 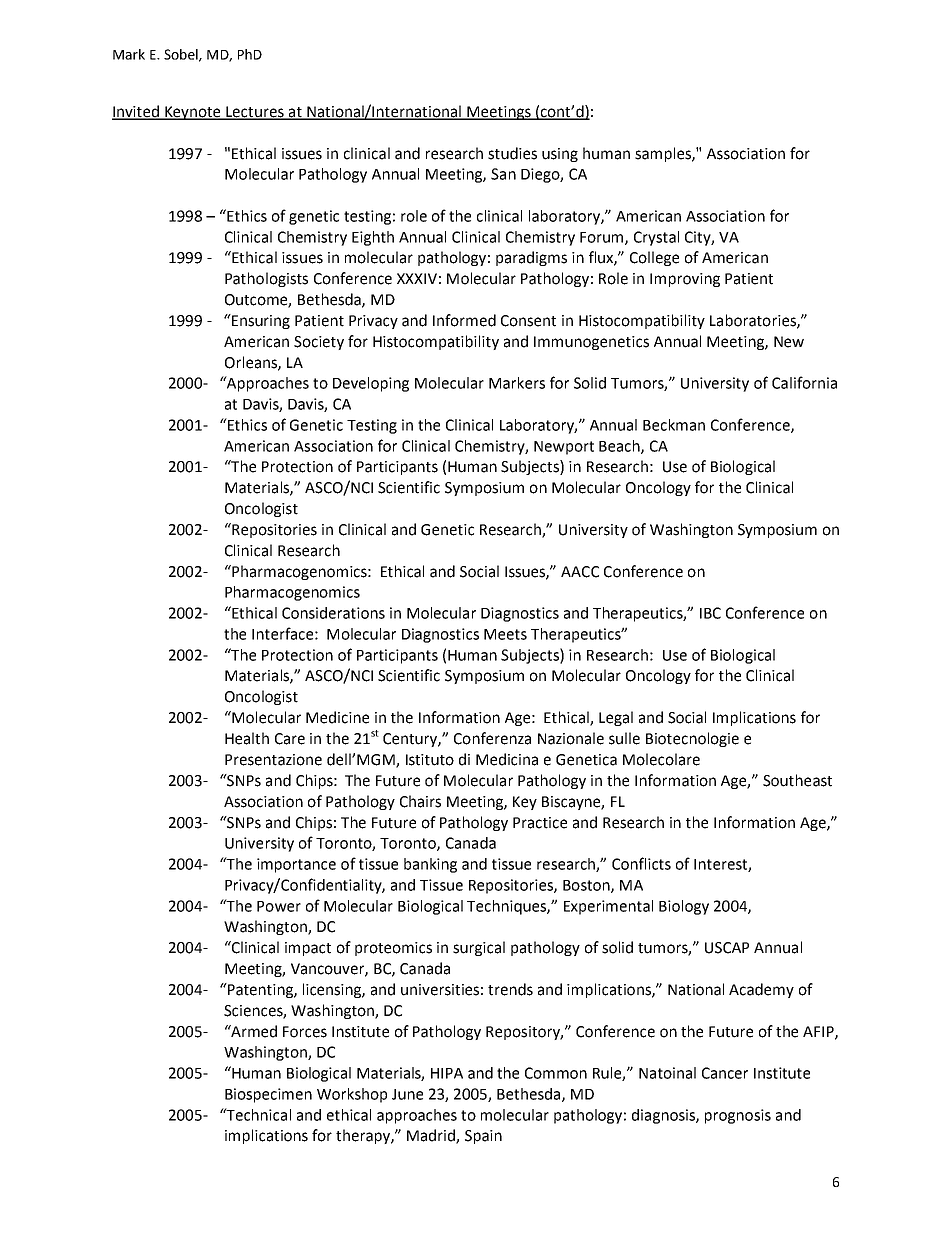 What do you see at coordinates (260, 321) in the document?
I see `Ensuring` at bounding box center [260, 321].
